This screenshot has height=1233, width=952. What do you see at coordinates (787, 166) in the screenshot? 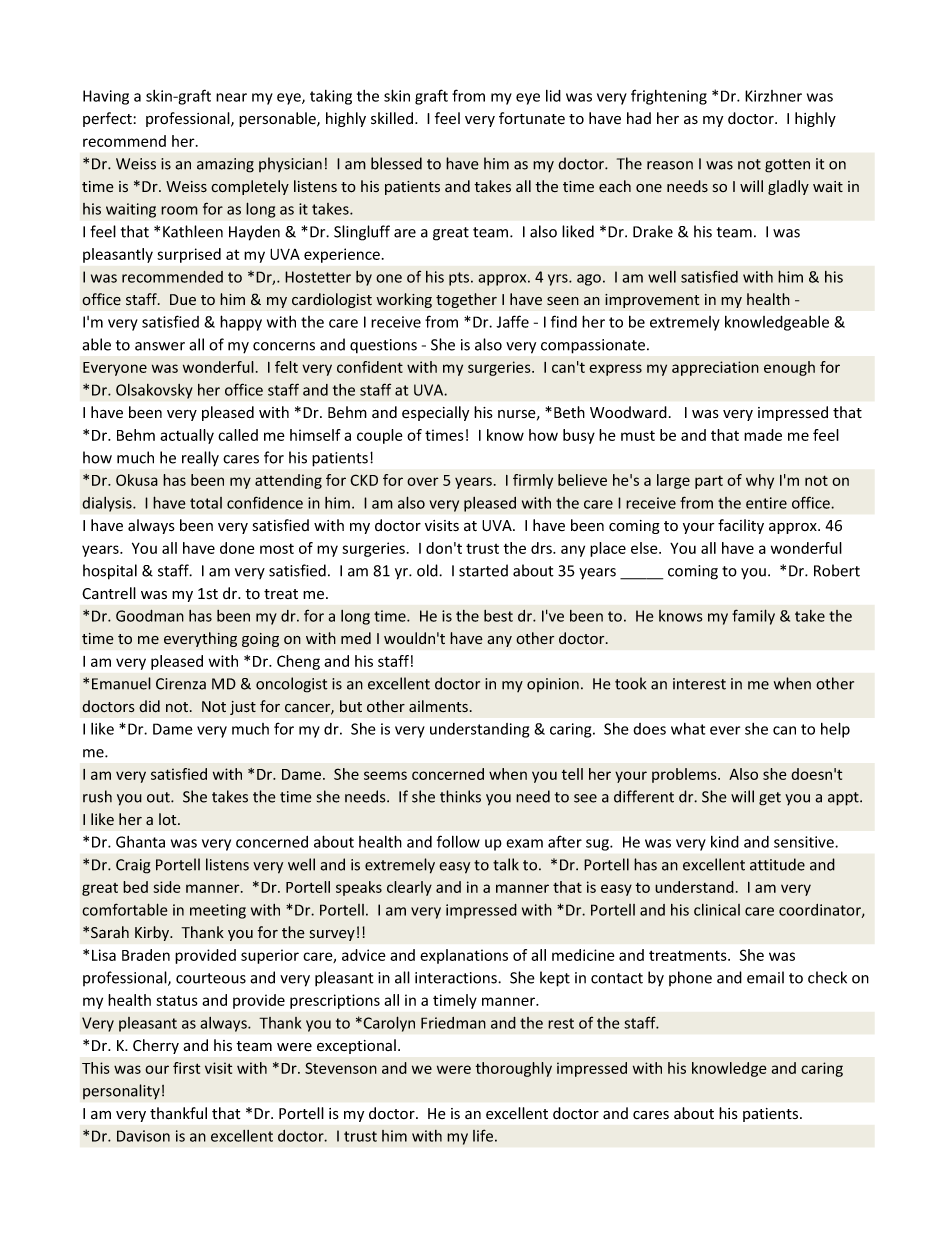
I see `gotten` at bounding box center [787, 166].
